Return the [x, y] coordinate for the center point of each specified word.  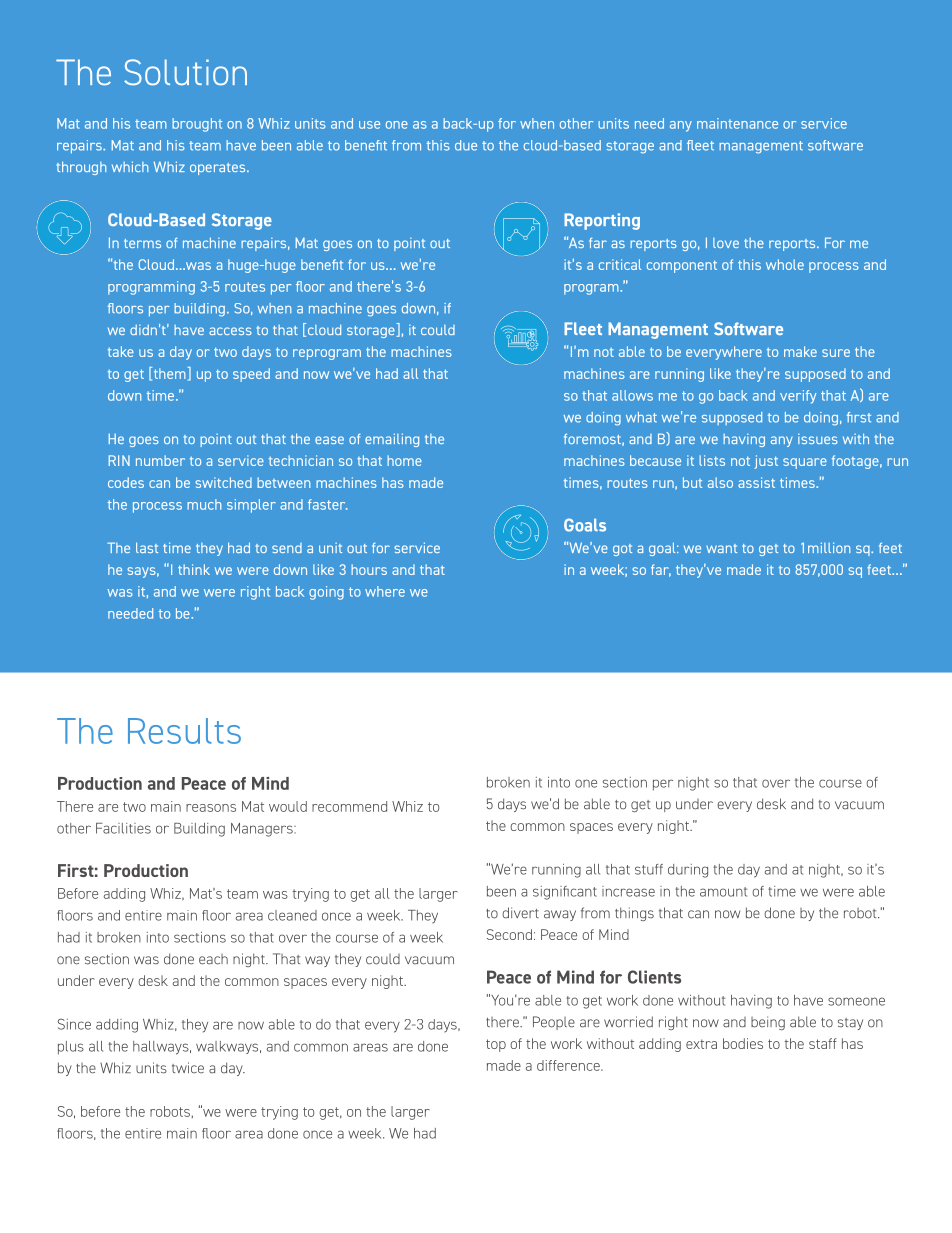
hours [369, 569]
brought [197, 125]
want [721, 548]
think [194, 569]
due [466, 145]
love [726, 243]
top [496, 1045]
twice [188, 1068]
